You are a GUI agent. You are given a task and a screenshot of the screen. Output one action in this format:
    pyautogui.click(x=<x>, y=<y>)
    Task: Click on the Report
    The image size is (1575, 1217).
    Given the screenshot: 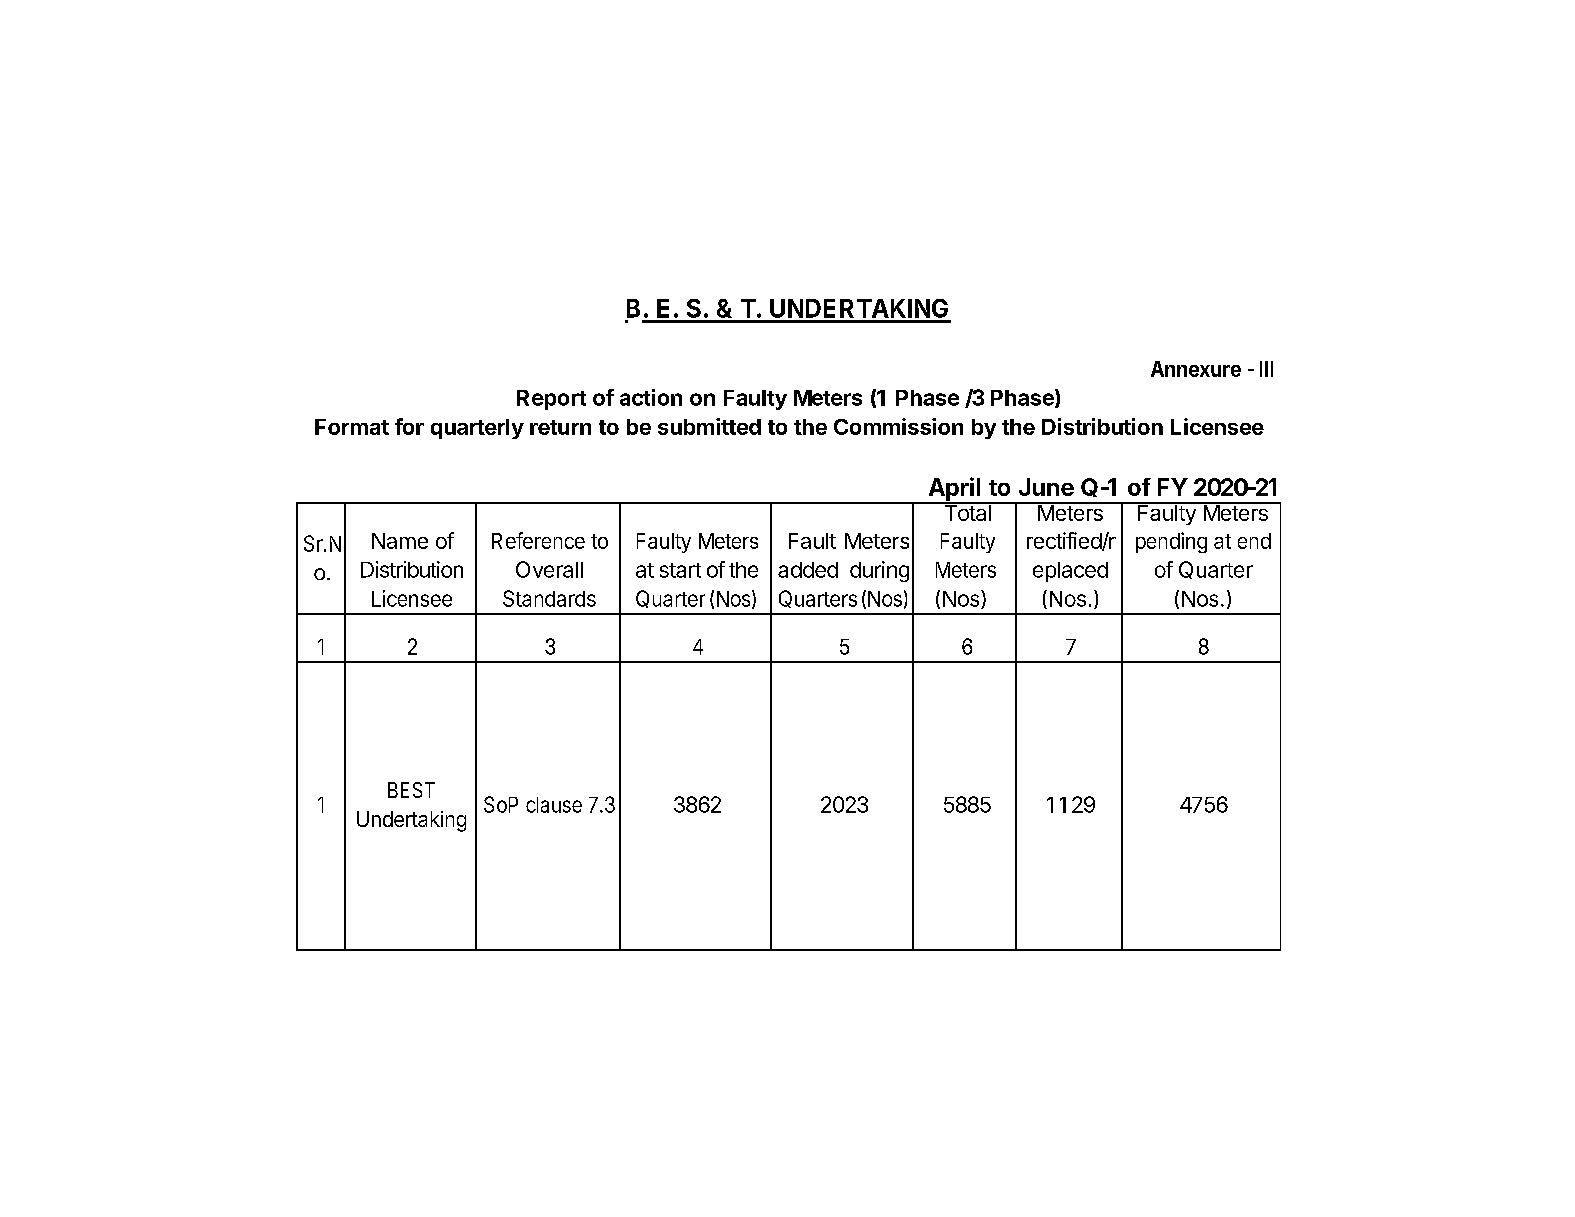 What is the action you would take?
    pyautogui.click(x=551, y=400)
